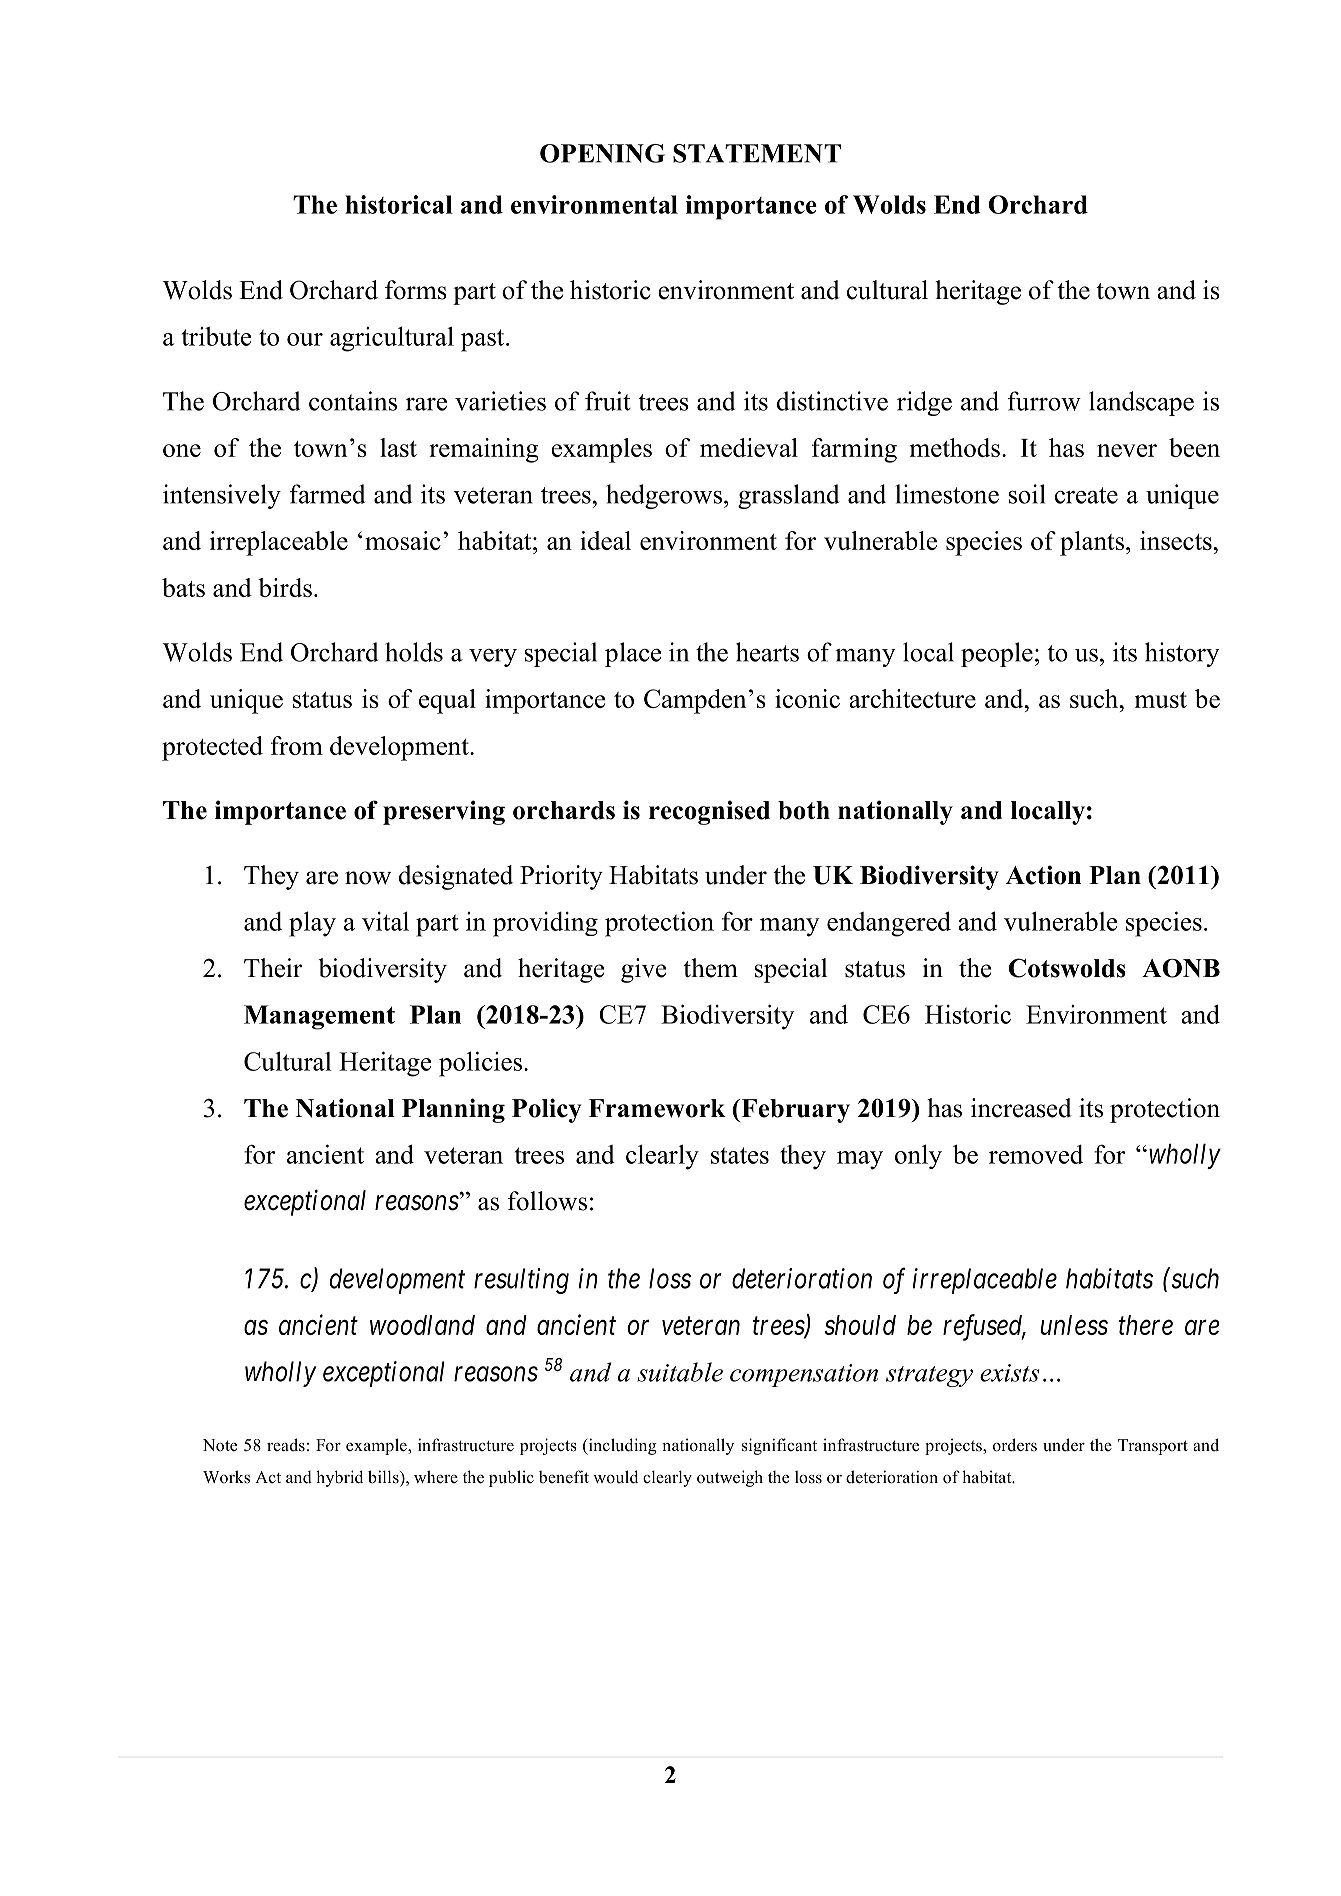 The height and width of the page is (1896, 1341). Describe the element at coordinates (709, 812) in the page. I see `recognised` at that location.
